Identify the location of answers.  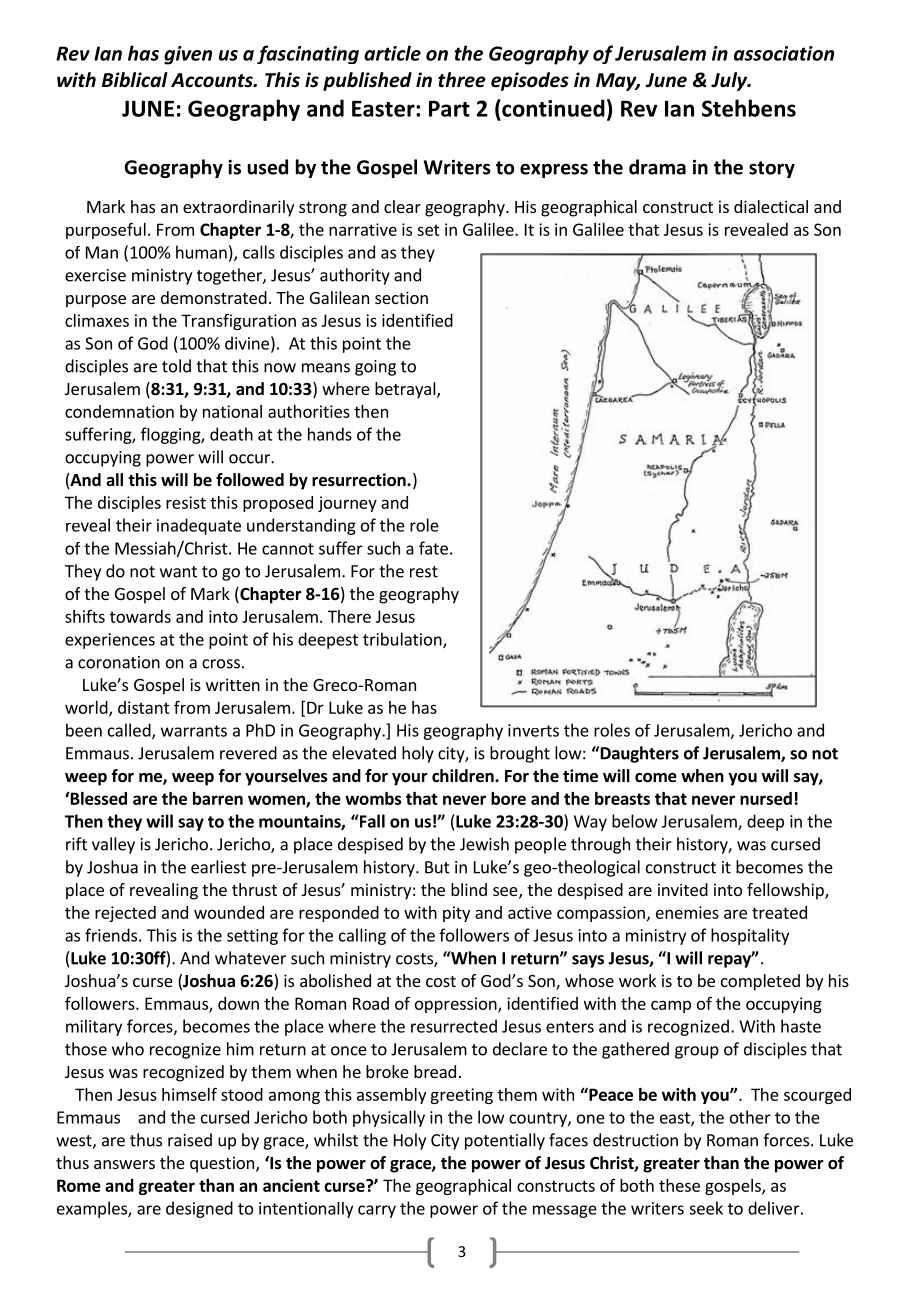
(124, 1164).
